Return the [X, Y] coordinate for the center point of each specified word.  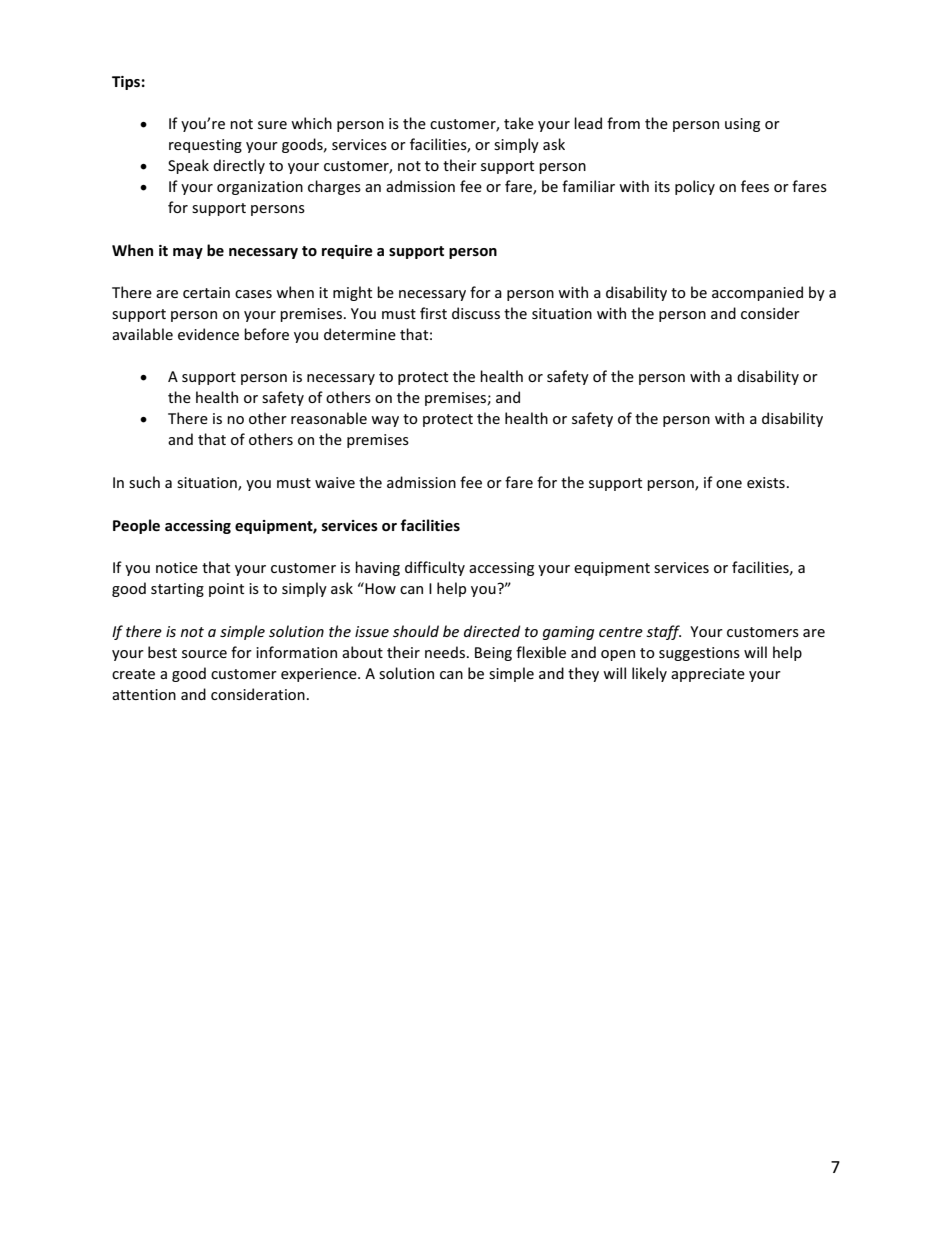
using [742, 125]
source [204, 654]
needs [445, 652]
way [385, 421]
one [729, 484]
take [519, 123]
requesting [205, 146]
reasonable [329, 418]
